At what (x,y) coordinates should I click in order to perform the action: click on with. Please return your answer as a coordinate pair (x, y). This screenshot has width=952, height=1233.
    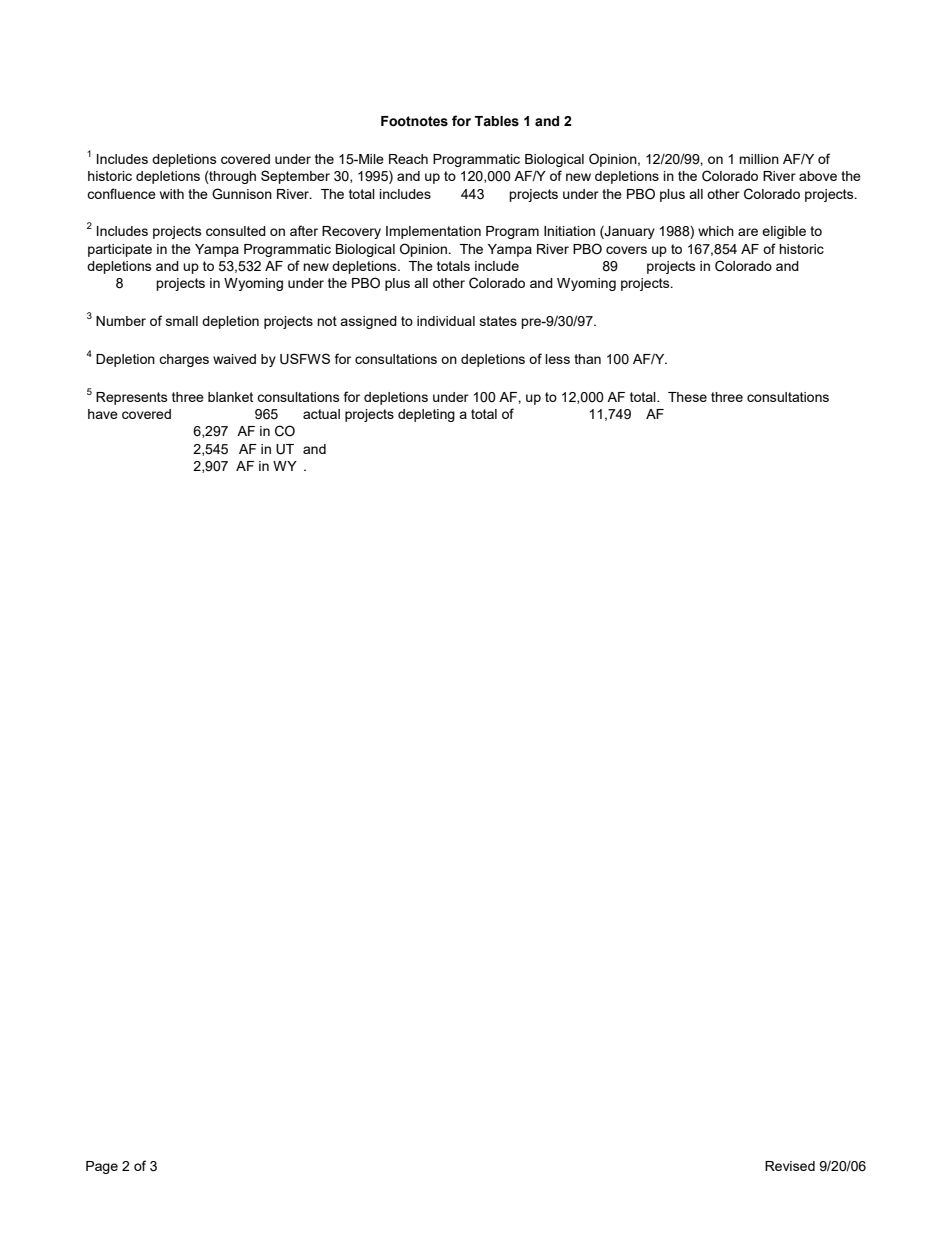
    Looking at the image, I should click on (172, 194).
